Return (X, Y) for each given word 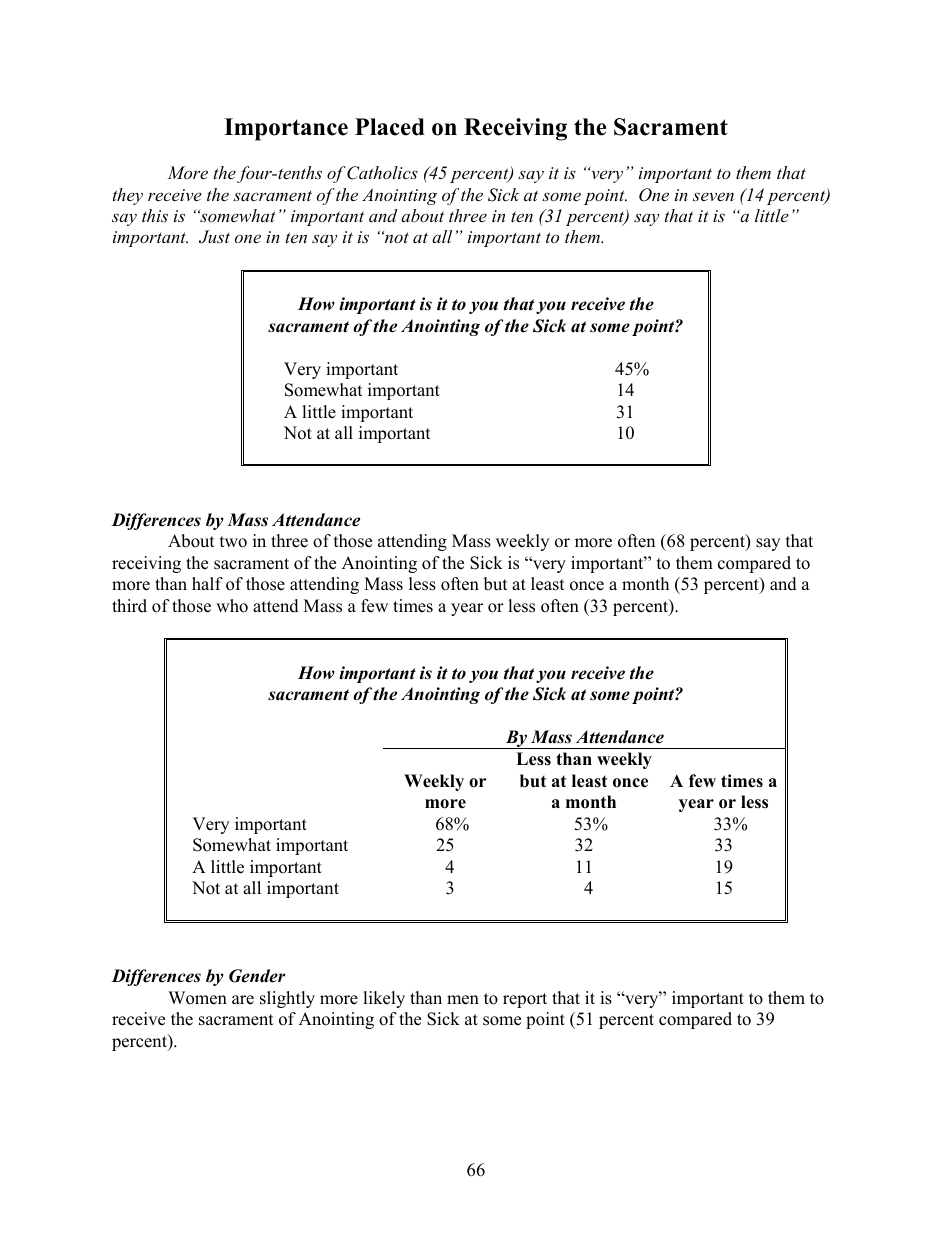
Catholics (382, 173)
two (233, 542)
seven (713, 196)
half (207, 583)
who (232, 606)
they (128, 196)
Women (197, 998)
